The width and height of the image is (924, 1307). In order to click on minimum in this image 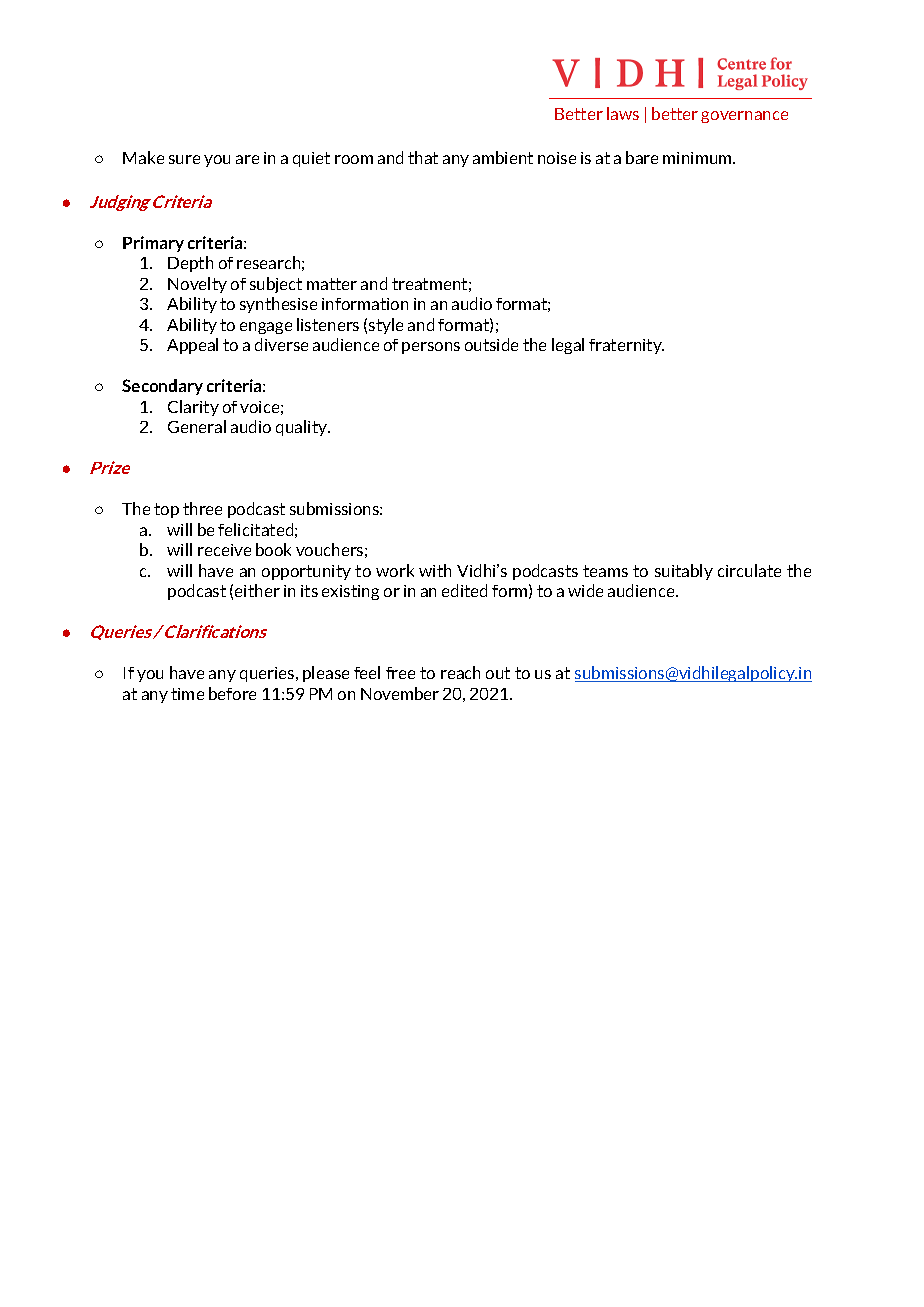, I will do `click(698, 158)`.
